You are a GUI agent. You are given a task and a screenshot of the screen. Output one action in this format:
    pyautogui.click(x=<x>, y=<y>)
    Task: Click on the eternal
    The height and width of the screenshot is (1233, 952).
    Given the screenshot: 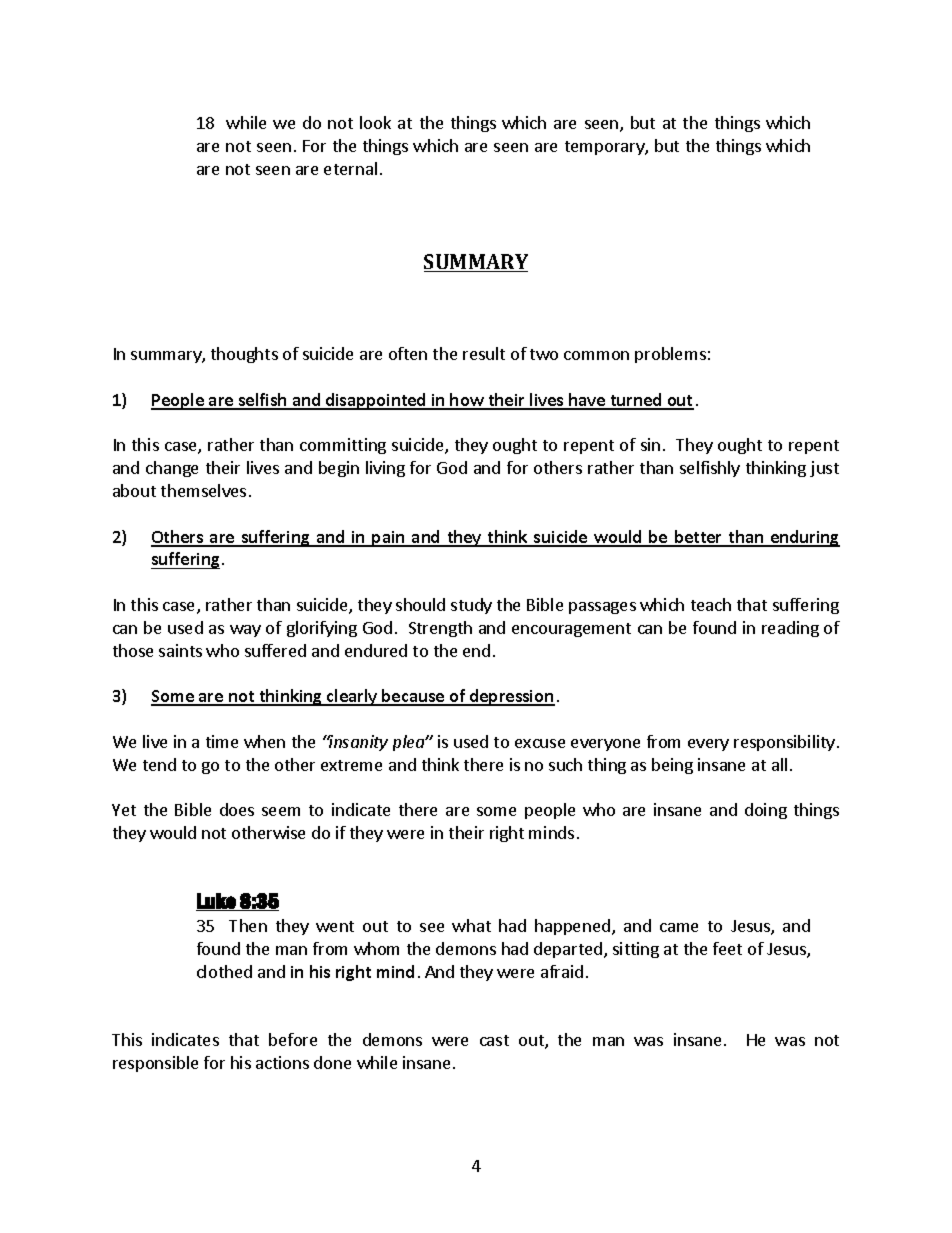 What is the action you would take?
    pyautogui.click(x=350, y=168)
